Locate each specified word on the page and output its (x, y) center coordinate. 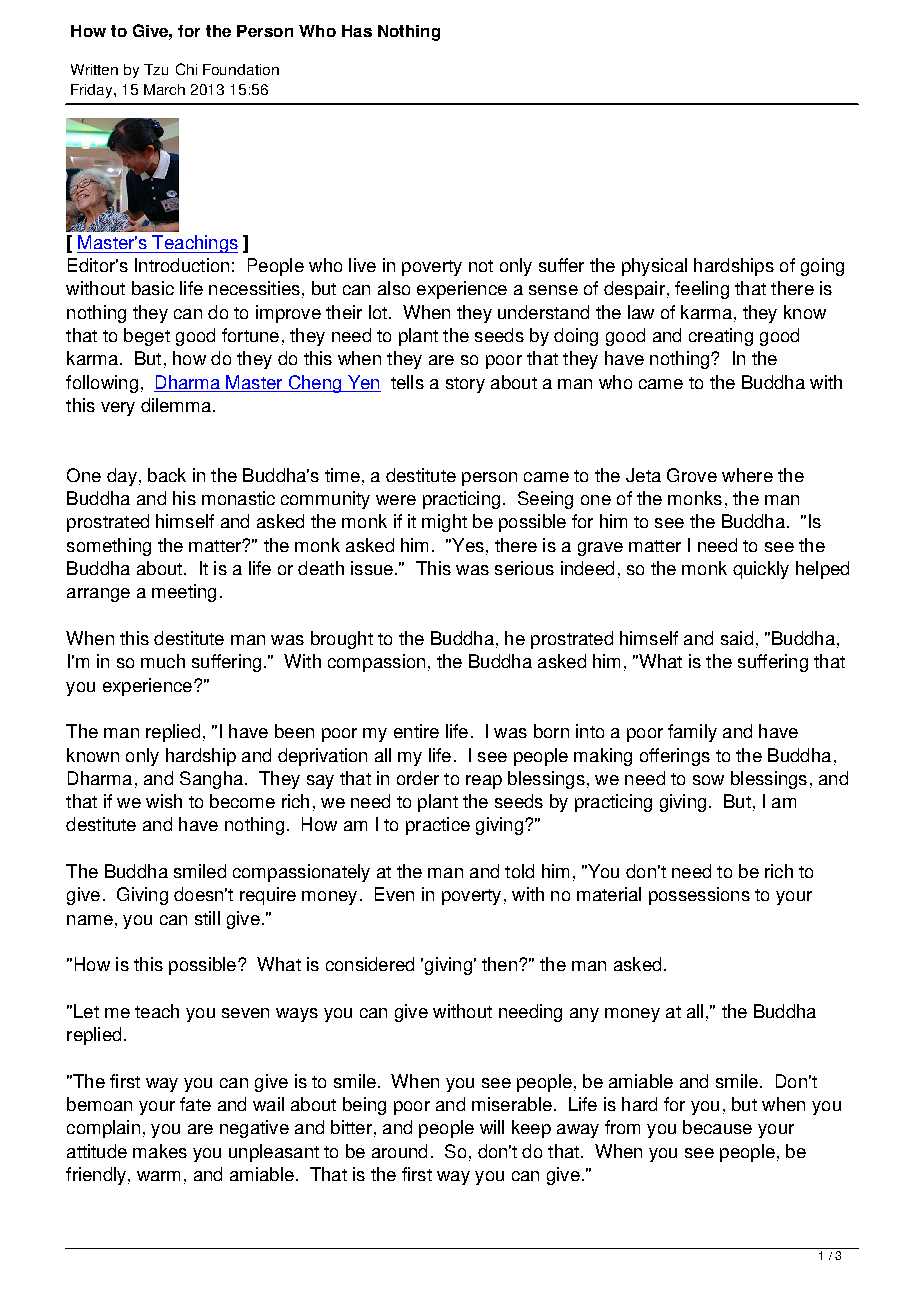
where (747, 475)
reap (484, 782)
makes (160, 1151)
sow (708, 780)
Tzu (156, 69)
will (492, 1127)
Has (357, 31)
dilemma (176, 405)
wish (164, 801)
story (465, 385)
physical (654, 267)
